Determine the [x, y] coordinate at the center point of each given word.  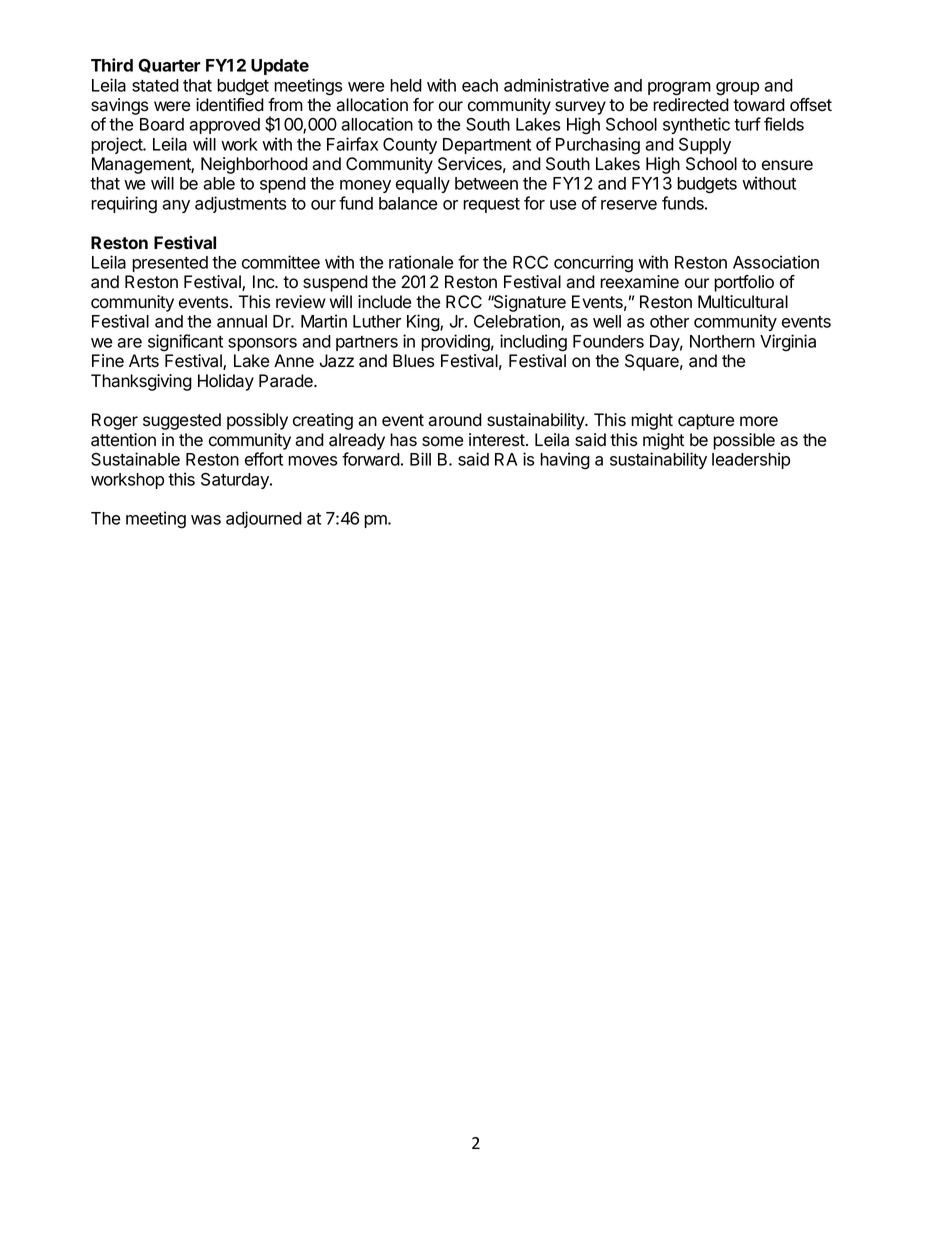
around [455, 420]
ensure [787, 165]
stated [155, 85]
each [480, 85]
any [176, 206]
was [206, 520]
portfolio [744, 283]
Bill [420, 459]
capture [706, 422]
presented [170, 264]
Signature [528, 303]
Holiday [226, 382]
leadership [751, 460]
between [486, 183]
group [737, 89]
